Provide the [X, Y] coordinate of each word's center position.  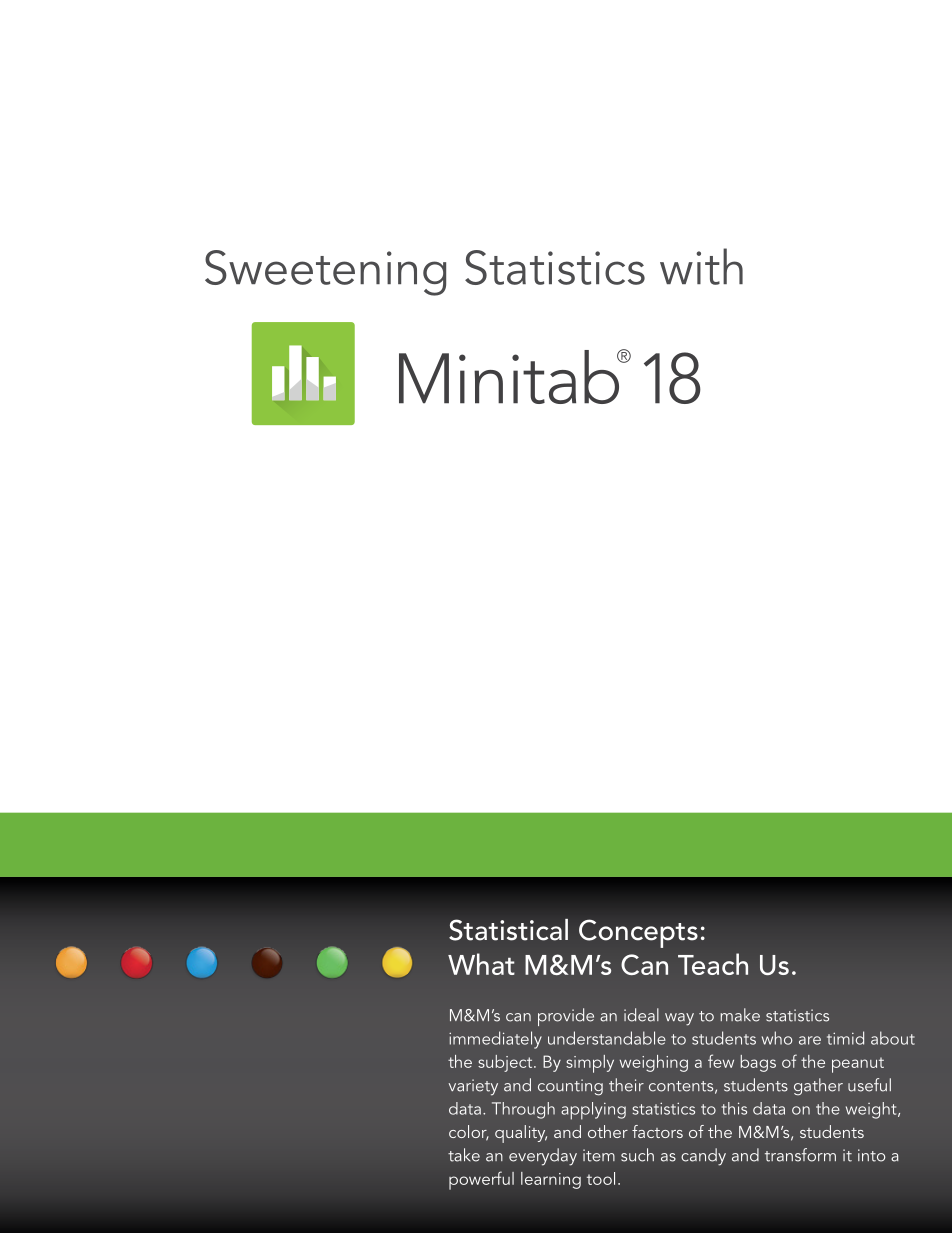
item [599, 1155]
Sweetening [325, 273]
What [481, 964]
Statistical [508, 930]
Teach [713, 964]
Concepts [638, 933]
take [464, 1155]
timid [845, 1038]
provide [566, 1017]
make [740, 1015]
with [701, 266]
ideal [641, 1015]
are [810, 1040]
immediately [495, 1040]
